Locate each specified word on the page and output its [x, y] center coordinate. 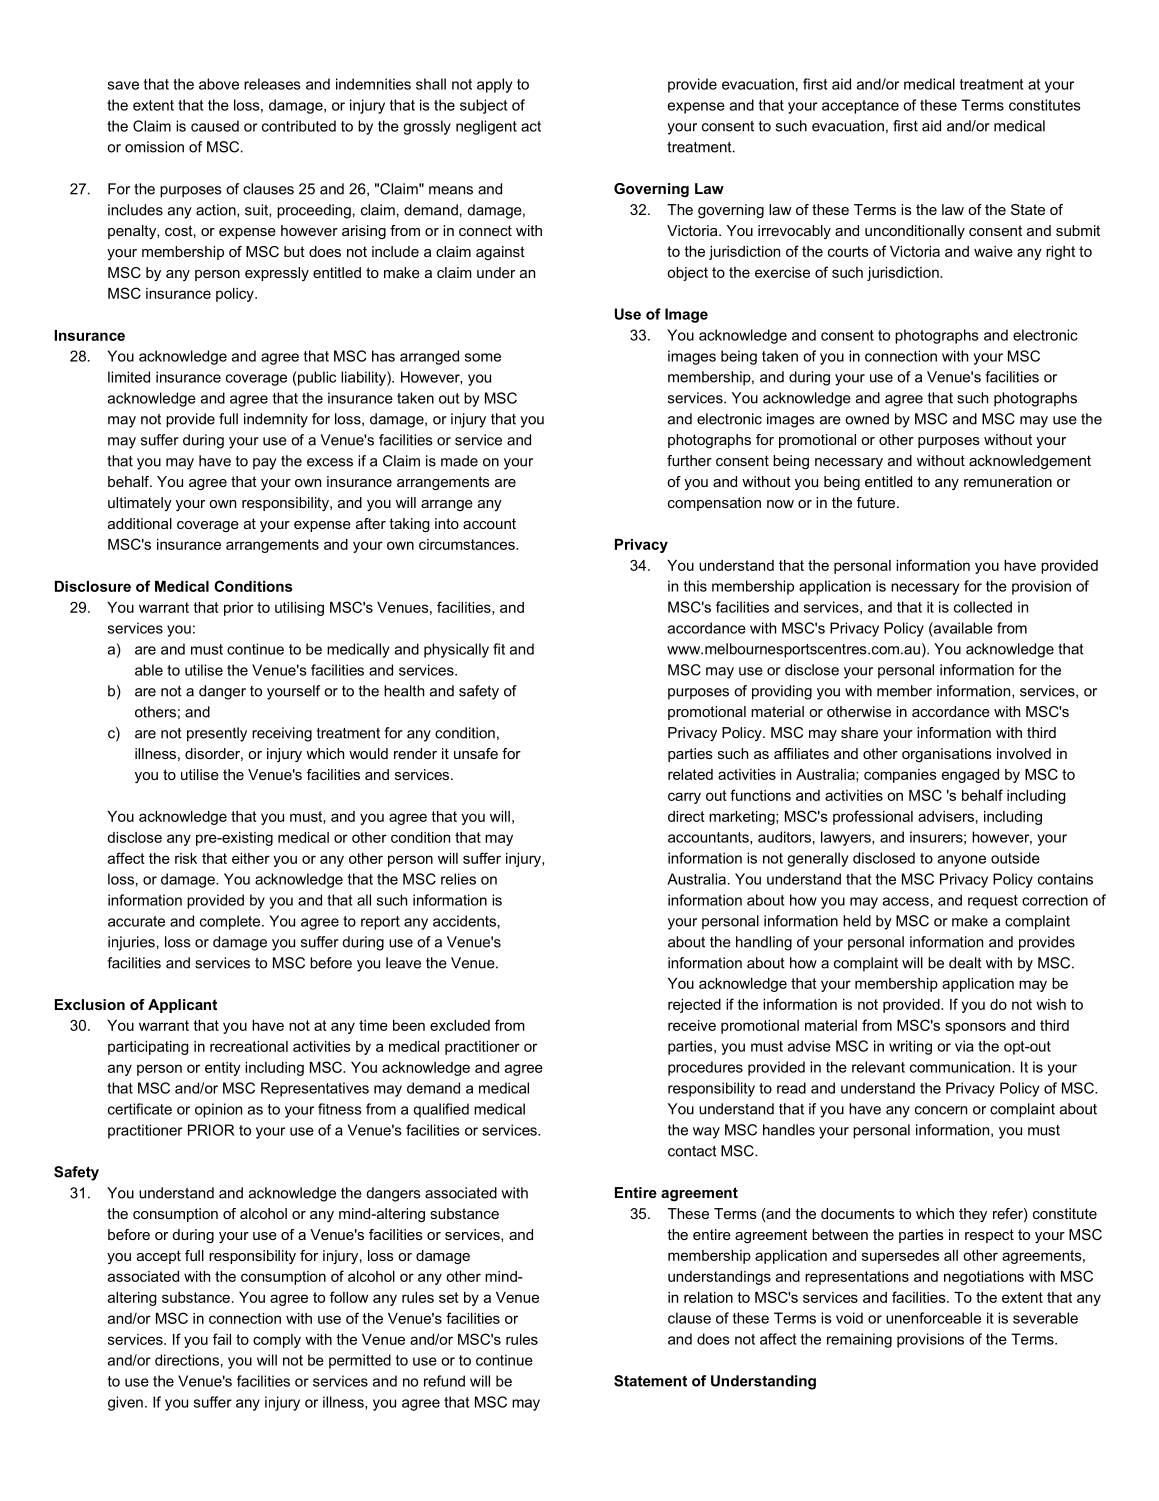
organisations [947, 755]
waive [993, 251]
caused [215, 126]
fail [222, 1339]
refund [444, 1381]
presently [217, 734]
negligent [486, 127]
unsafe [476, 753]
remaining [859, 1340]
